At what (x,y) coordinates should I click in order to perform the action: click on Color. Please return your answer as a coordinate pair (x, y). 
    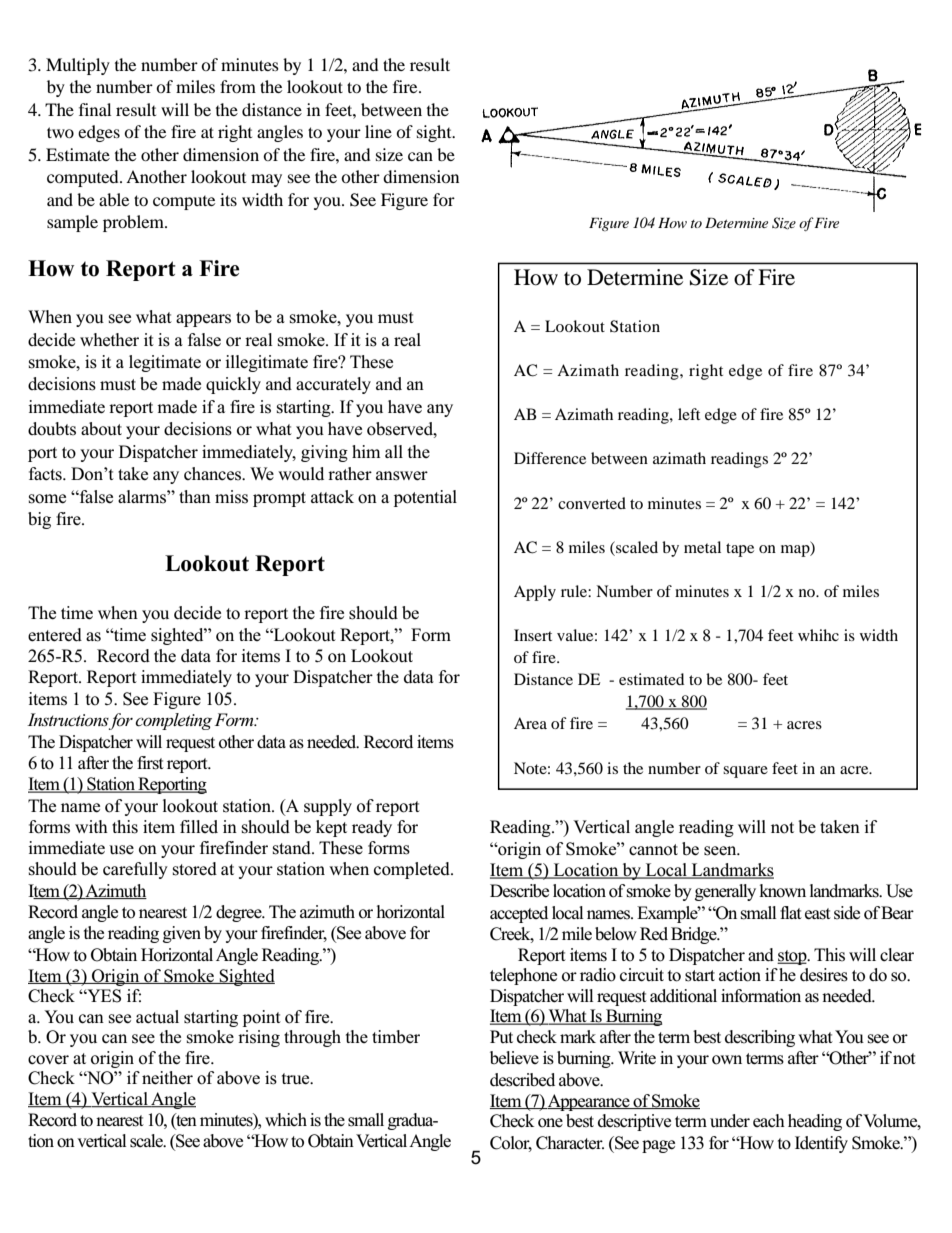
    Looking at the image, I should click on (511, 1143).
